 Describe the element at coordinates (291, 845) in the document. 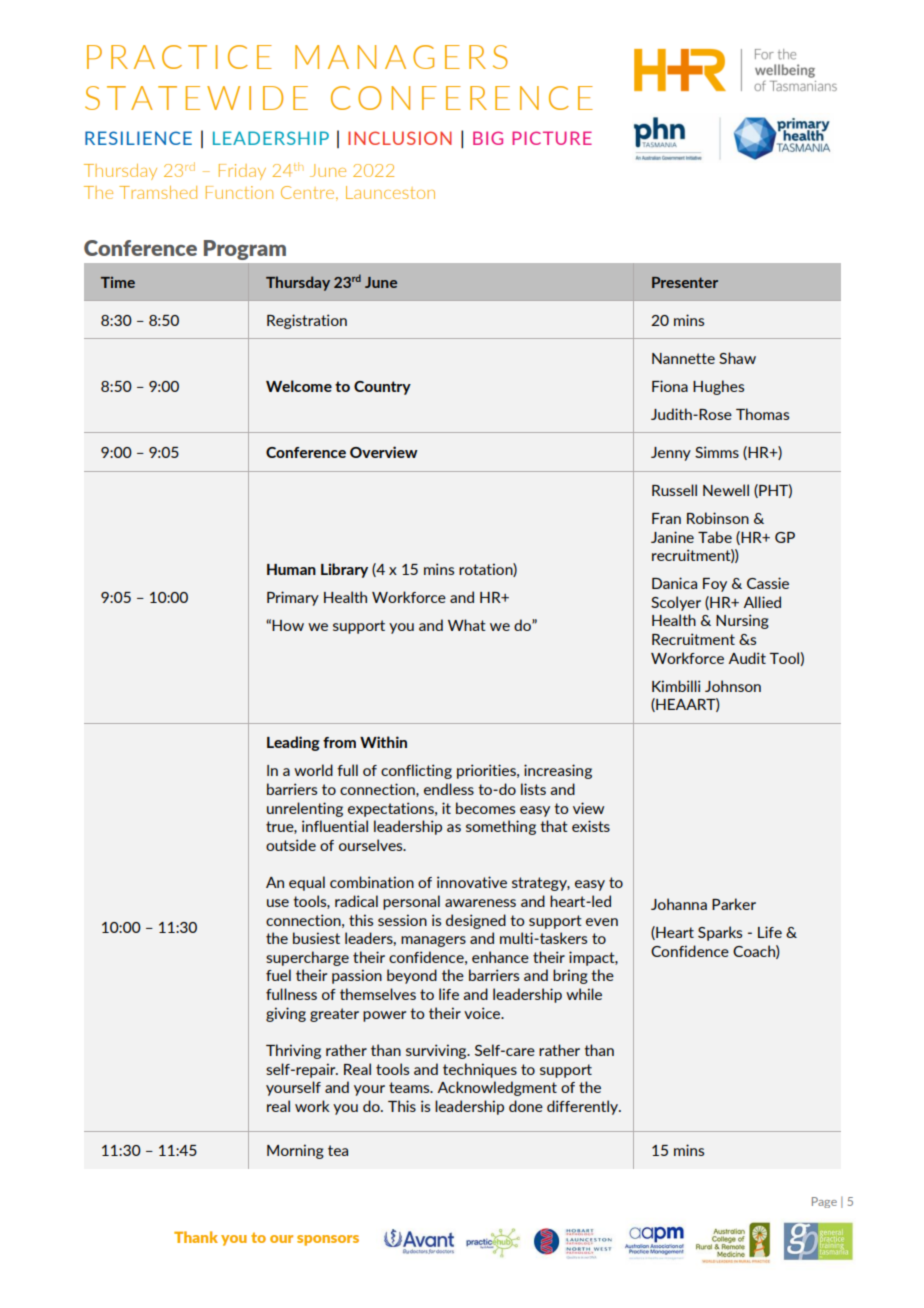

I see `outside` at that location.
